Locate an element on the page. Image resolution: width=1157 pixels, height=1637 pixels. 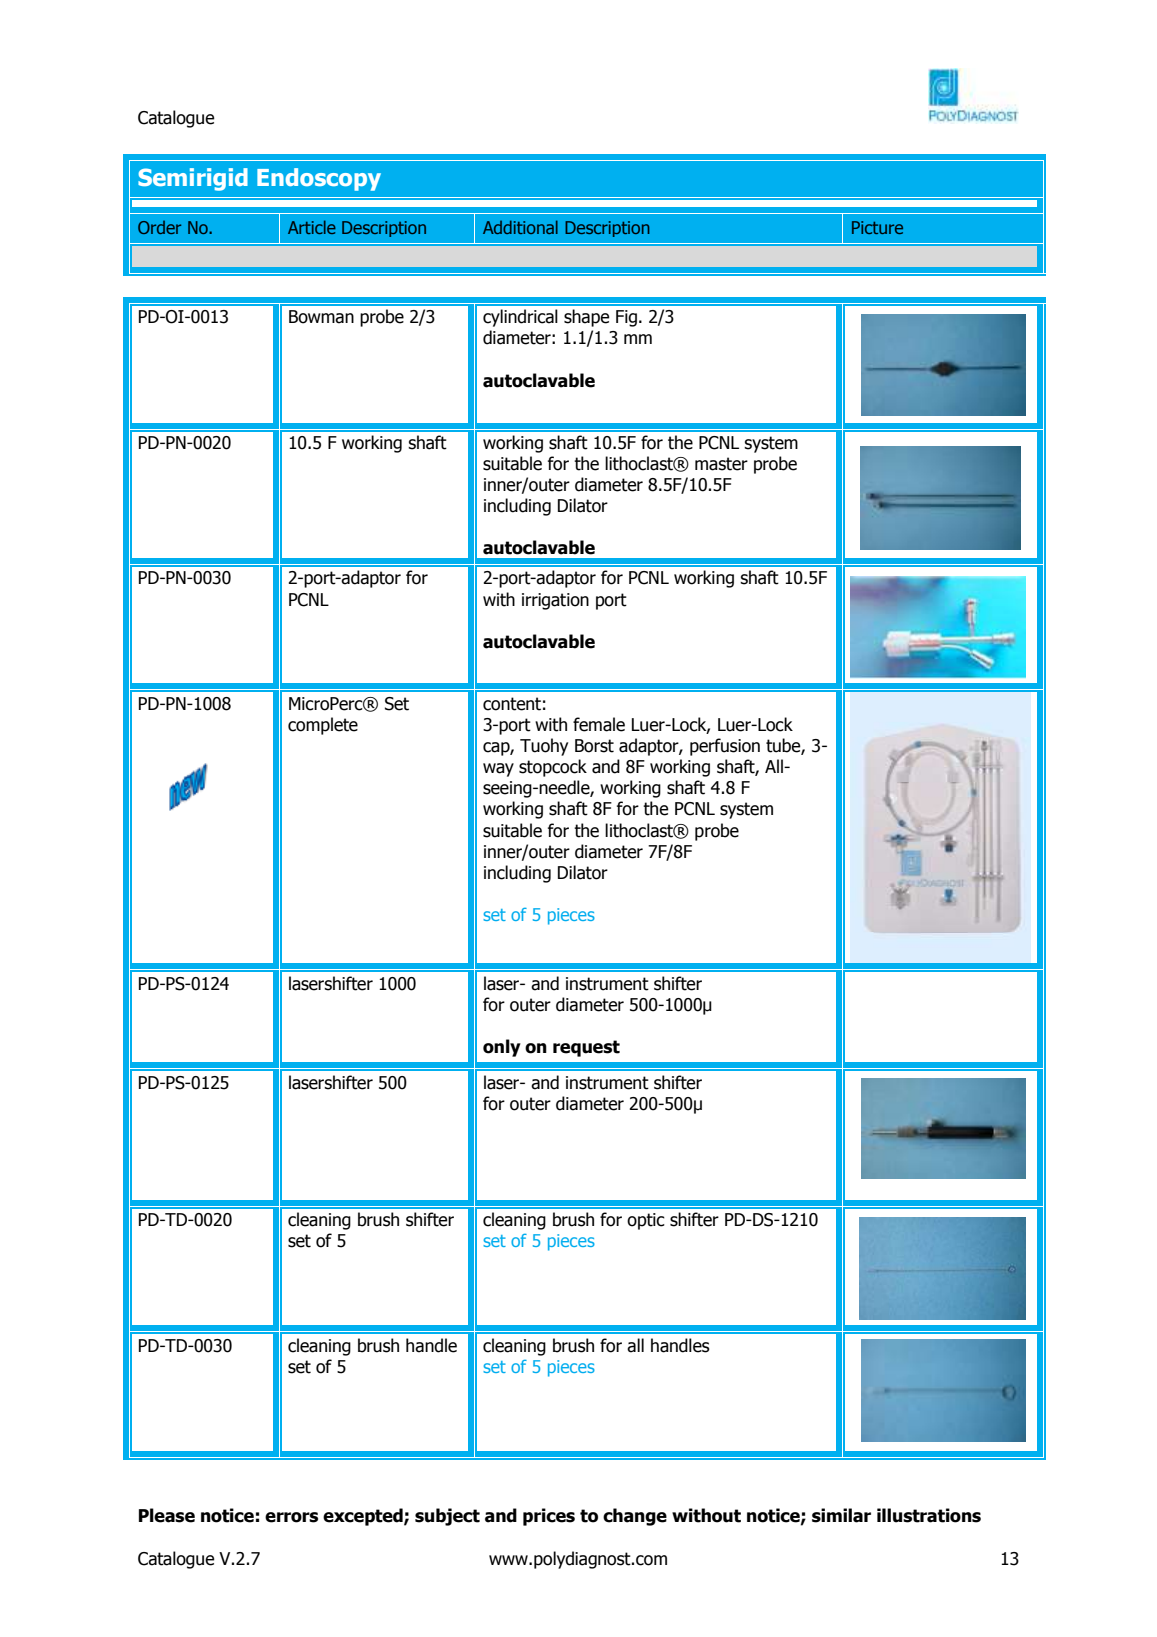
complete is located at coordinates (323, 726).
